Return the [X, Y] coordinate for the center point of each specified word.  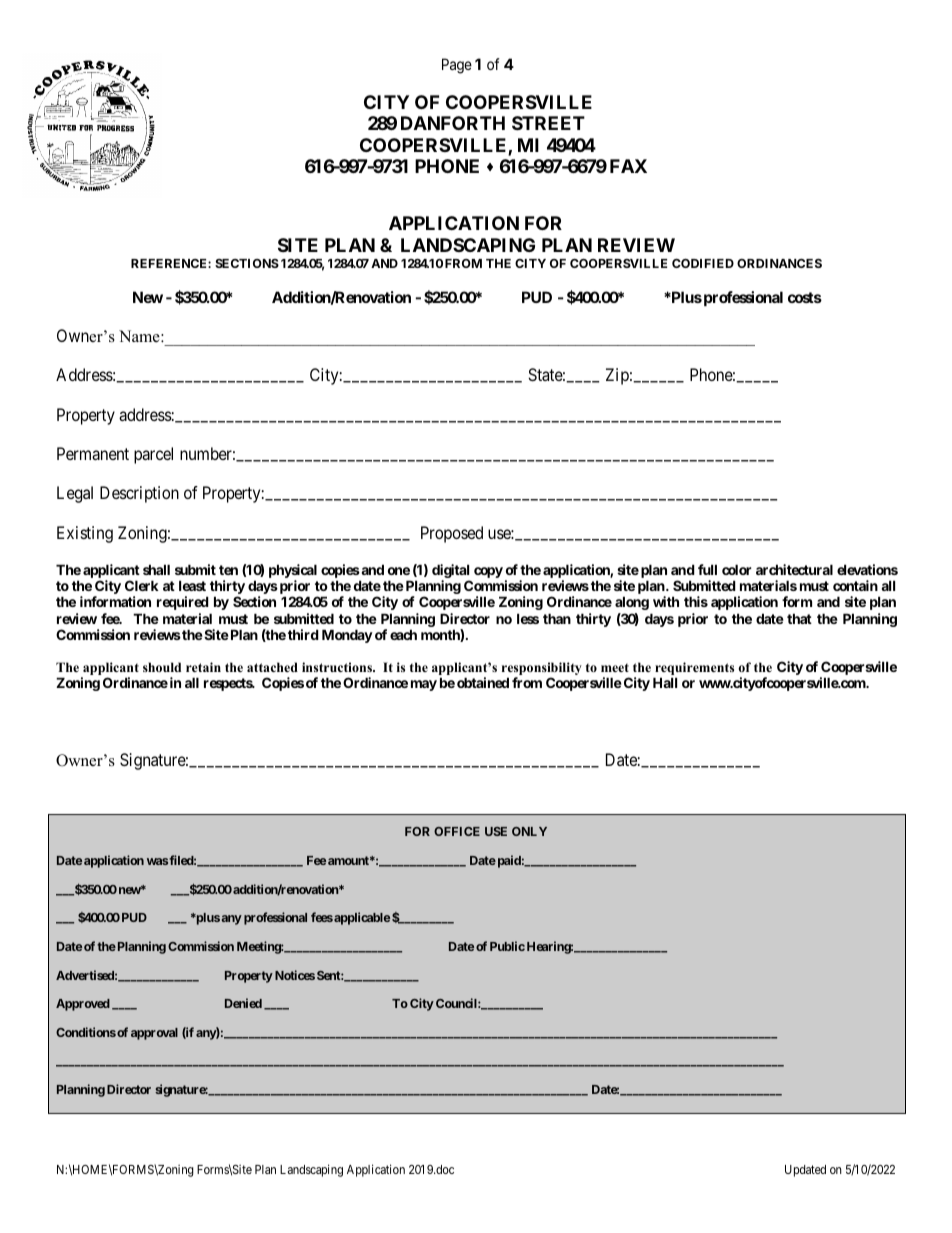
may [424, 685]
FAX [628, 166]
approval [154, 1034]
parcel [153, 455]
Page [457, 66]
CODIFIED [703, 263]
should [162, 667]
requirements [694, 670]
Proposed [452, 534]
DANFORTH [453, 123]
